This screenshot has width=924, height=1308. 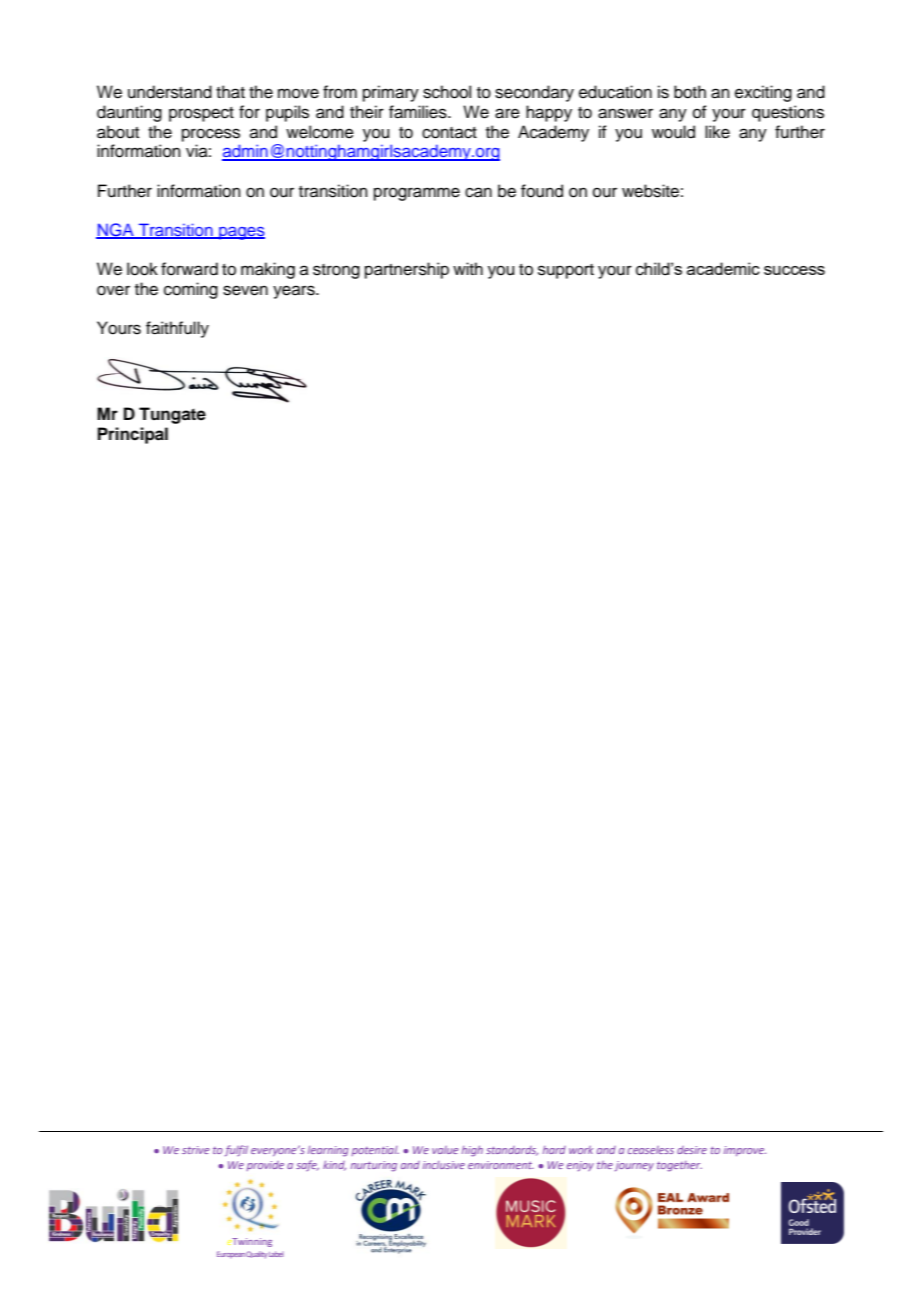 What do you see at coordinates (201, 114) in the screenshot?
I see `prospect` at bounding box center [201, 114].
